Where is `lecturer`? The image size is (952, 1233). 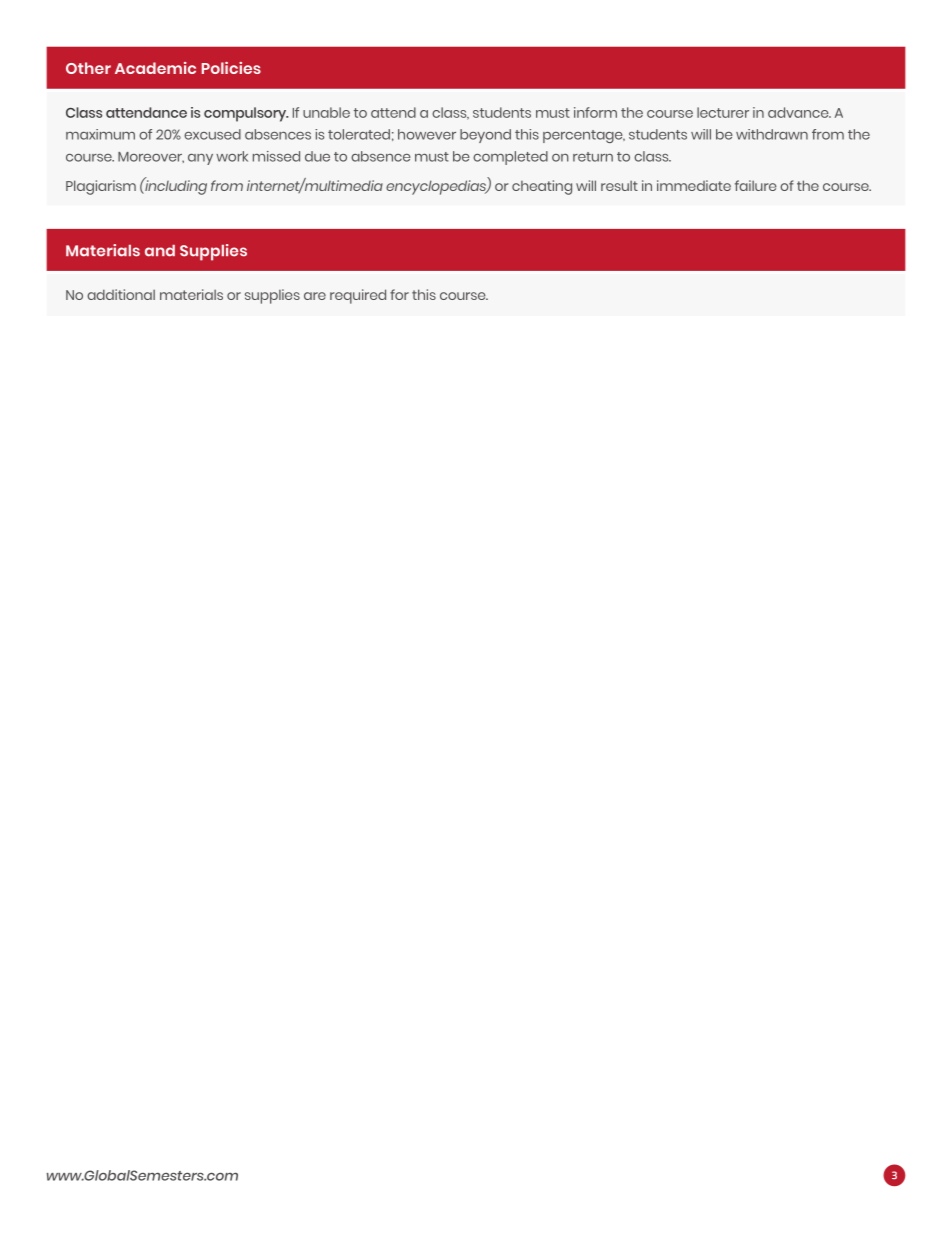
lecturer is located at coordinates (723, 112).
